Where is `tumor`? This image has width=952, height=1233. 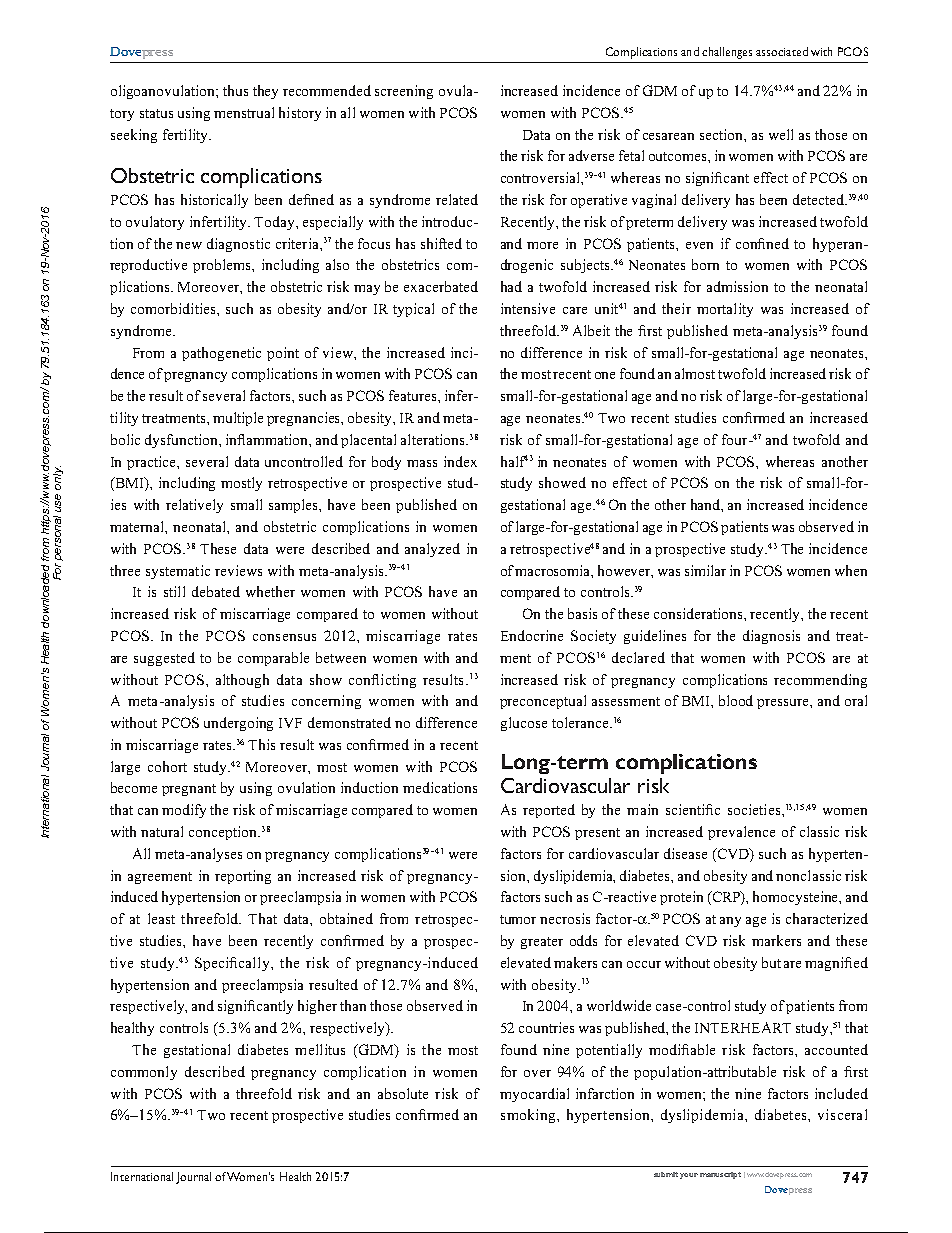 tumor is located at coordinates (518, 919).
